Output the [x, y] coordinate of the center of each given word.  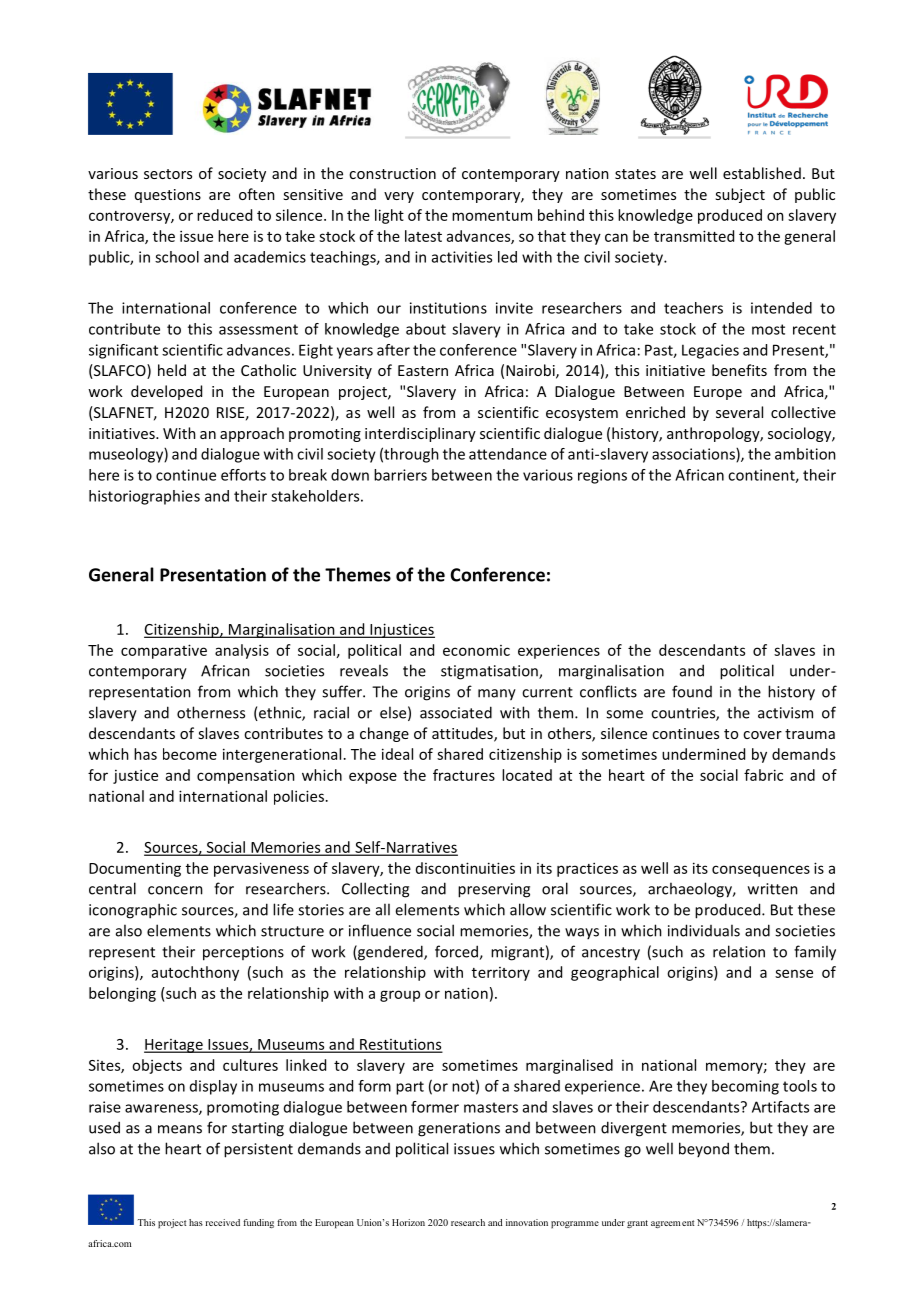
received [222, 1222]
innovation [527, 1222]
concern [175, 890]
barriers [400, 475]
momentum [492, 216]
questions [168, 196]
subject [740, 195]
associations [694, 455]
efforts [243, 475]
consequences [761, 871]
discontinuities [465, 868]
